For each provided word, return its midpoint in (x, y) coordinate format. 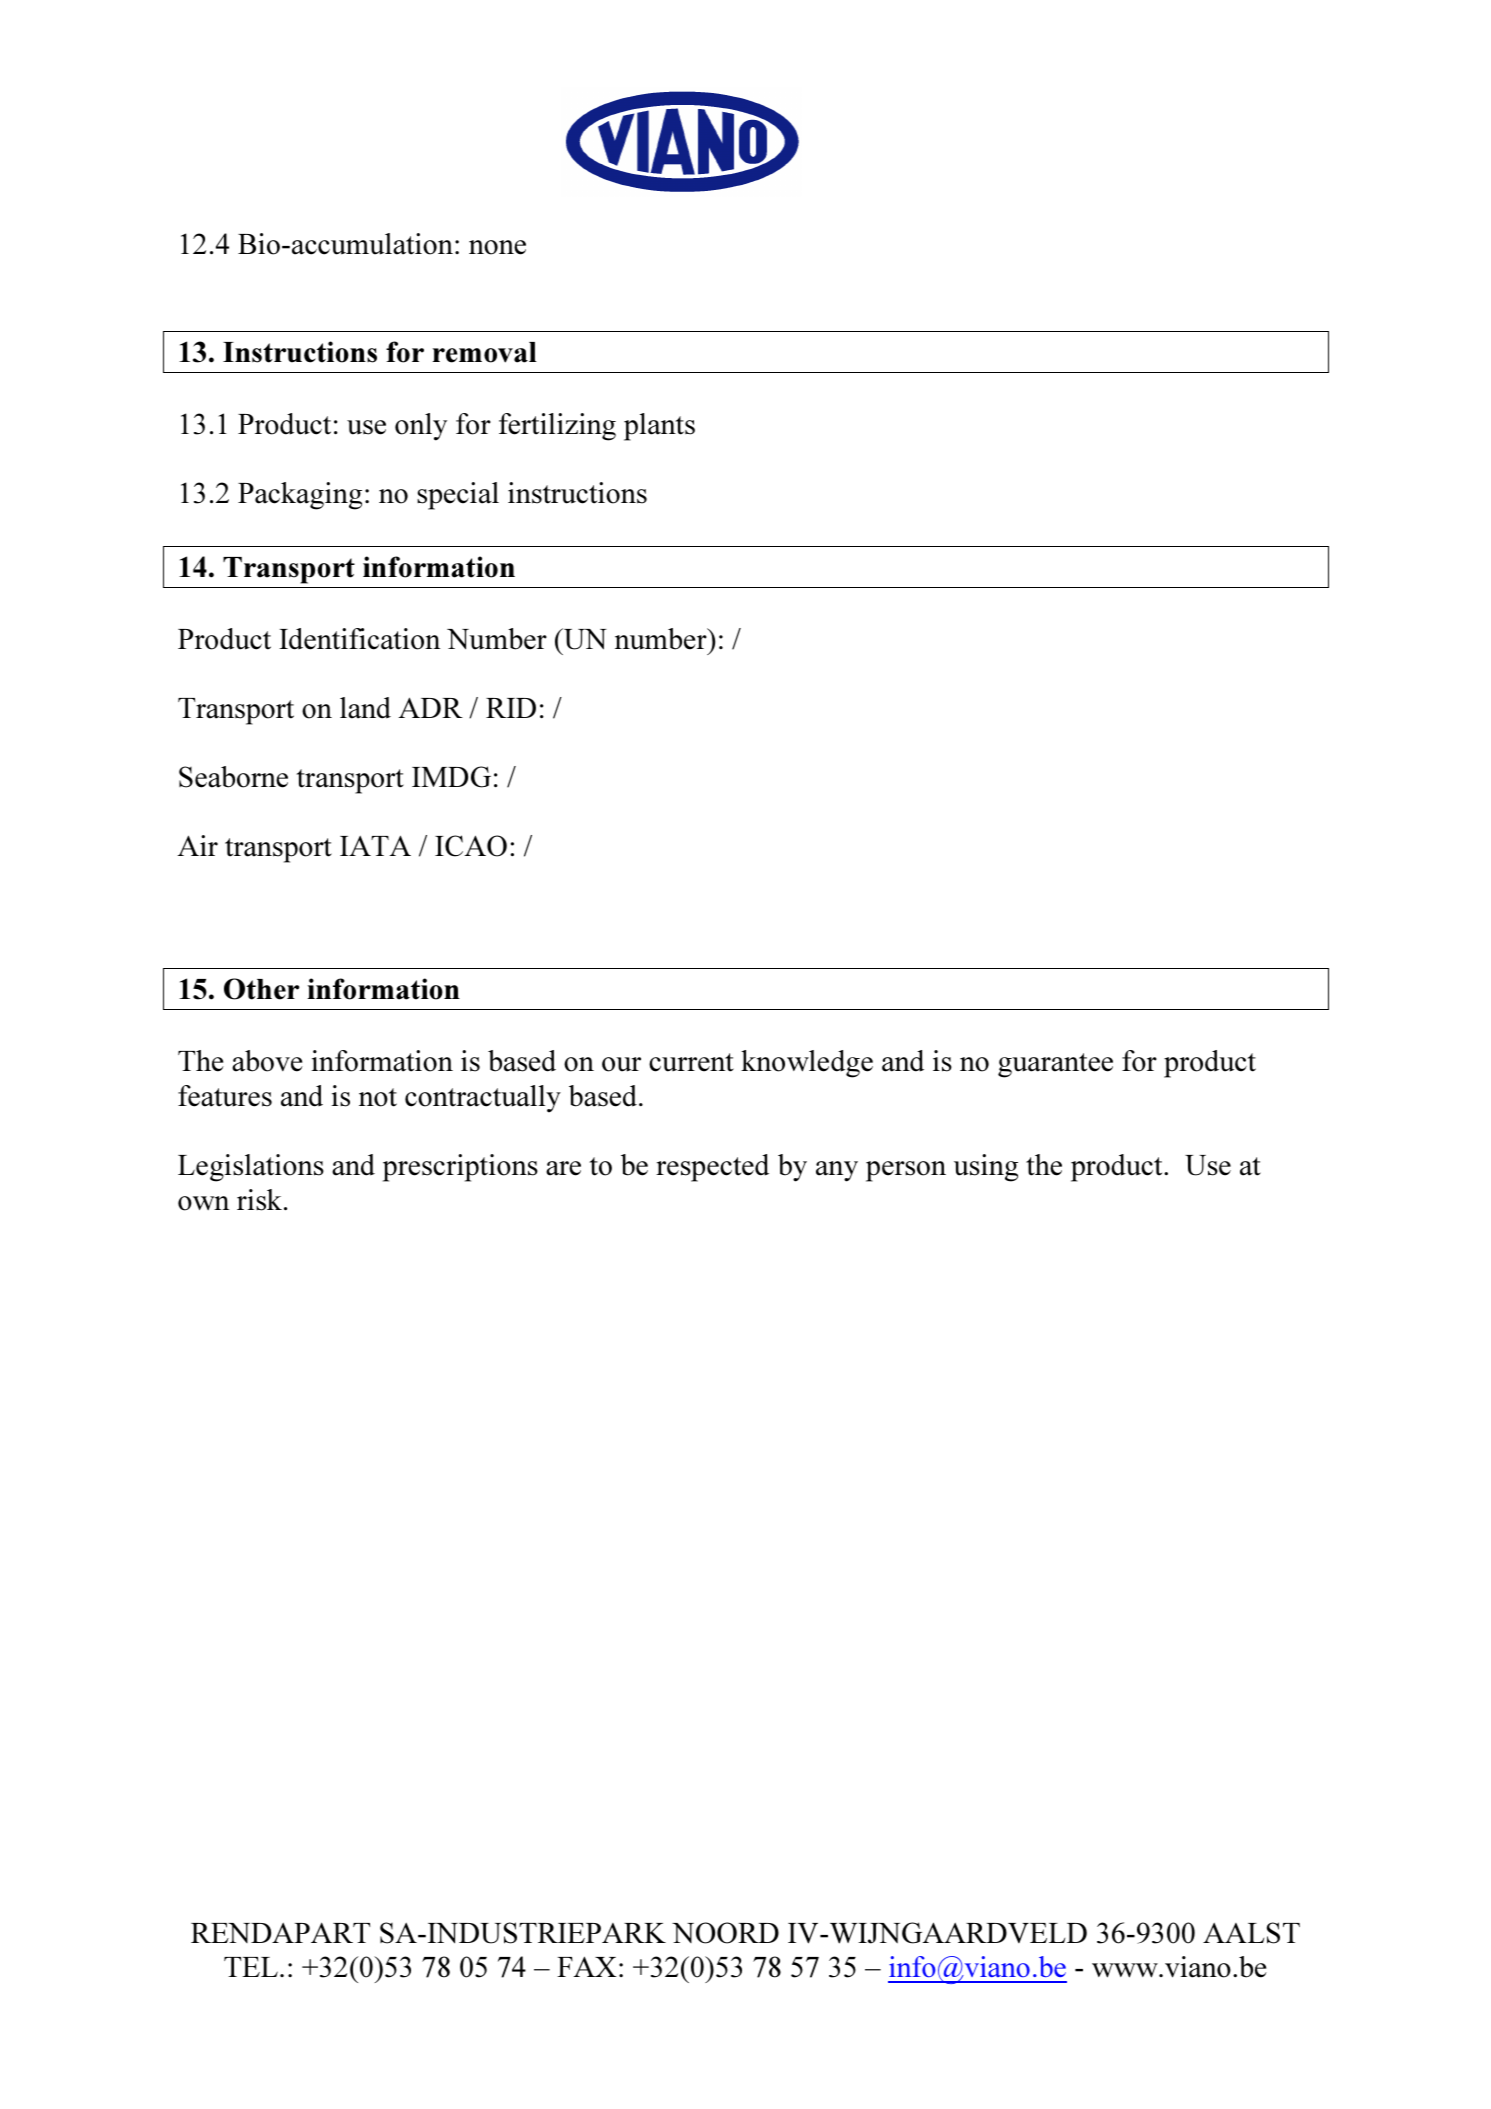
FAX (587, 1966)
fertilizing (557, 427)
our (621, 1064)
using (986, 1168)
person (906, 1171)
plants (659, 427)
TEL (251, 1967)
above (267, 1061)
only (421, 427)
